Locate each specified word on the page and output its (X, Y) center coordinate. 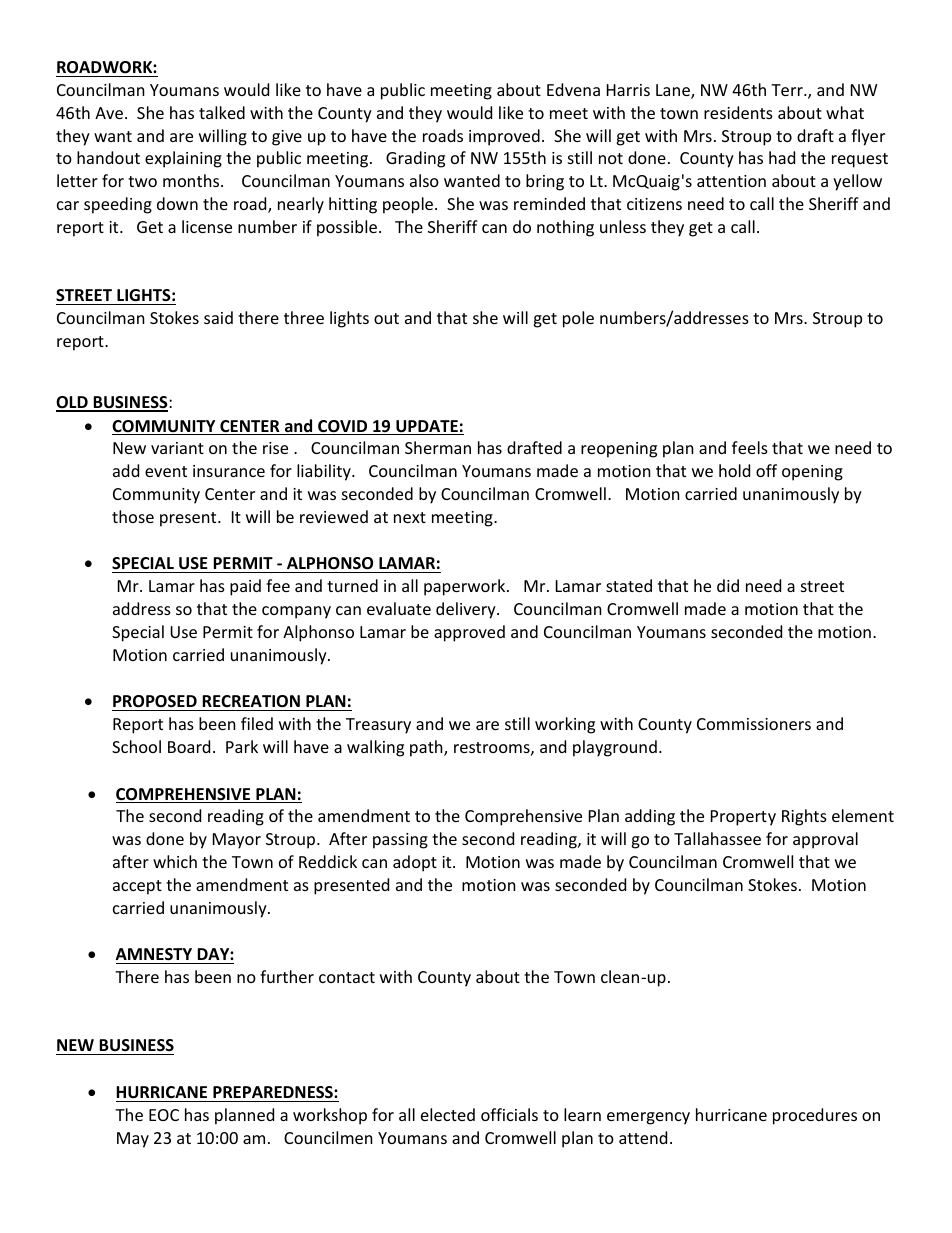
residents (738, 112)
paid (245, 587)
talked (222, 112)
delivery (467, 610)
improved (504, 137)
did (728, 585)
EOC (164, 1115)
